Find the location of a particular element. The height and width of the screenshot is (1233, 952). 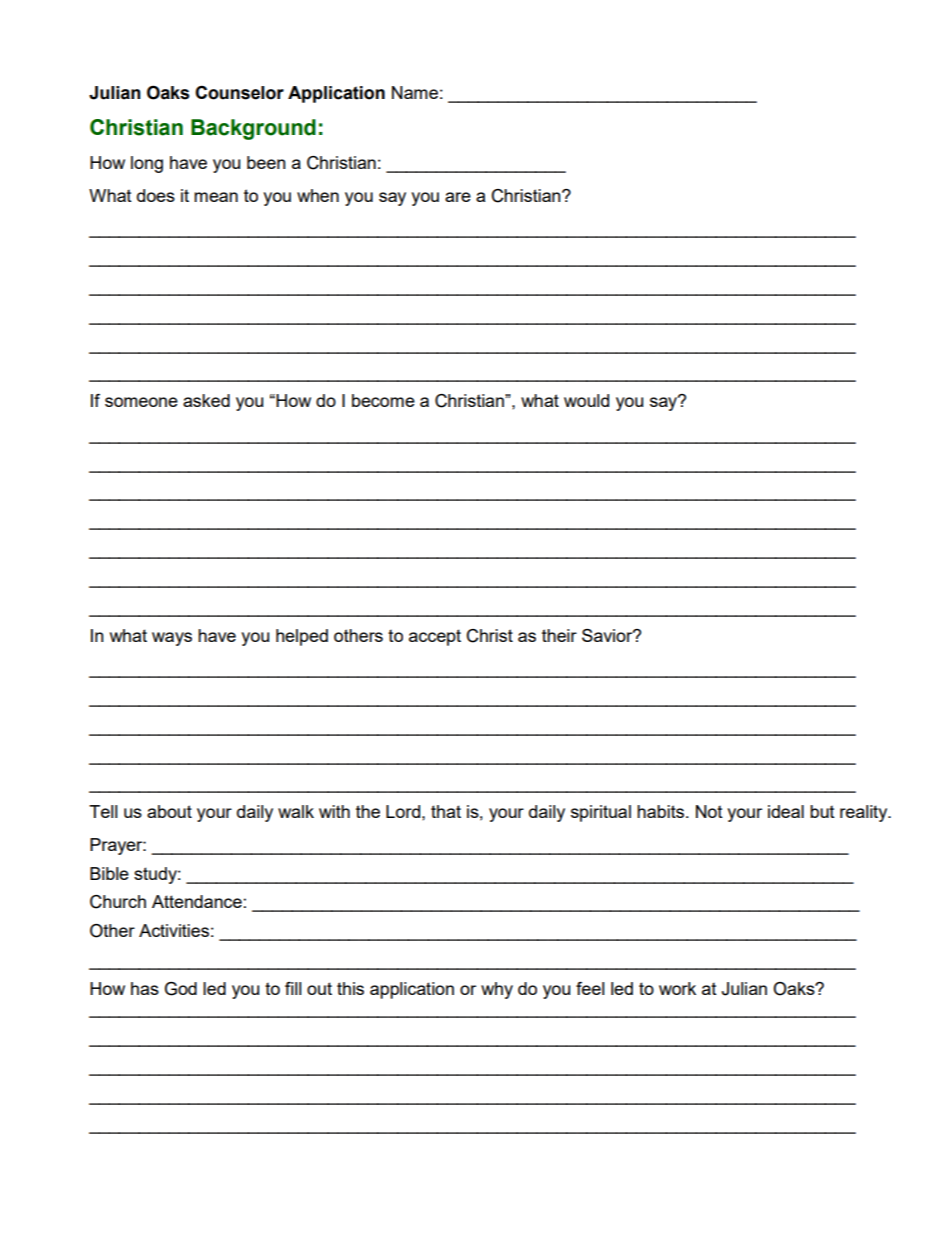

accept is located at coordinates (435, 637).
